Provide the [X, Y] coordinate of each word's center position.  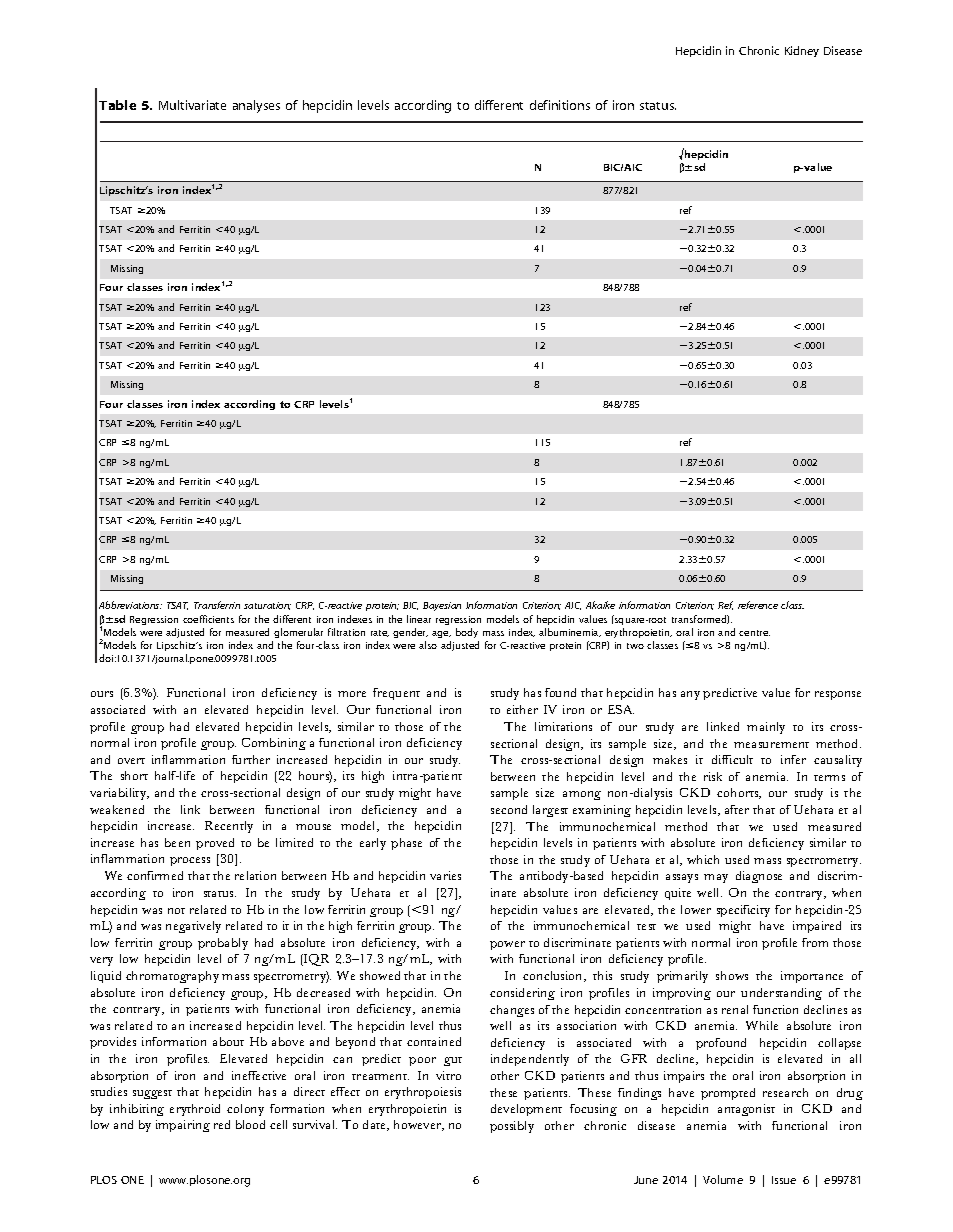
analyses [256, 106]
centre [754, 633]
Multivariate [192, 105]
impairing [183, 1126]
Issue [784, 1180]
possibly [512, 1127]
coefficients [208, 619]
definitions [560, 105]
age [441, 634]
